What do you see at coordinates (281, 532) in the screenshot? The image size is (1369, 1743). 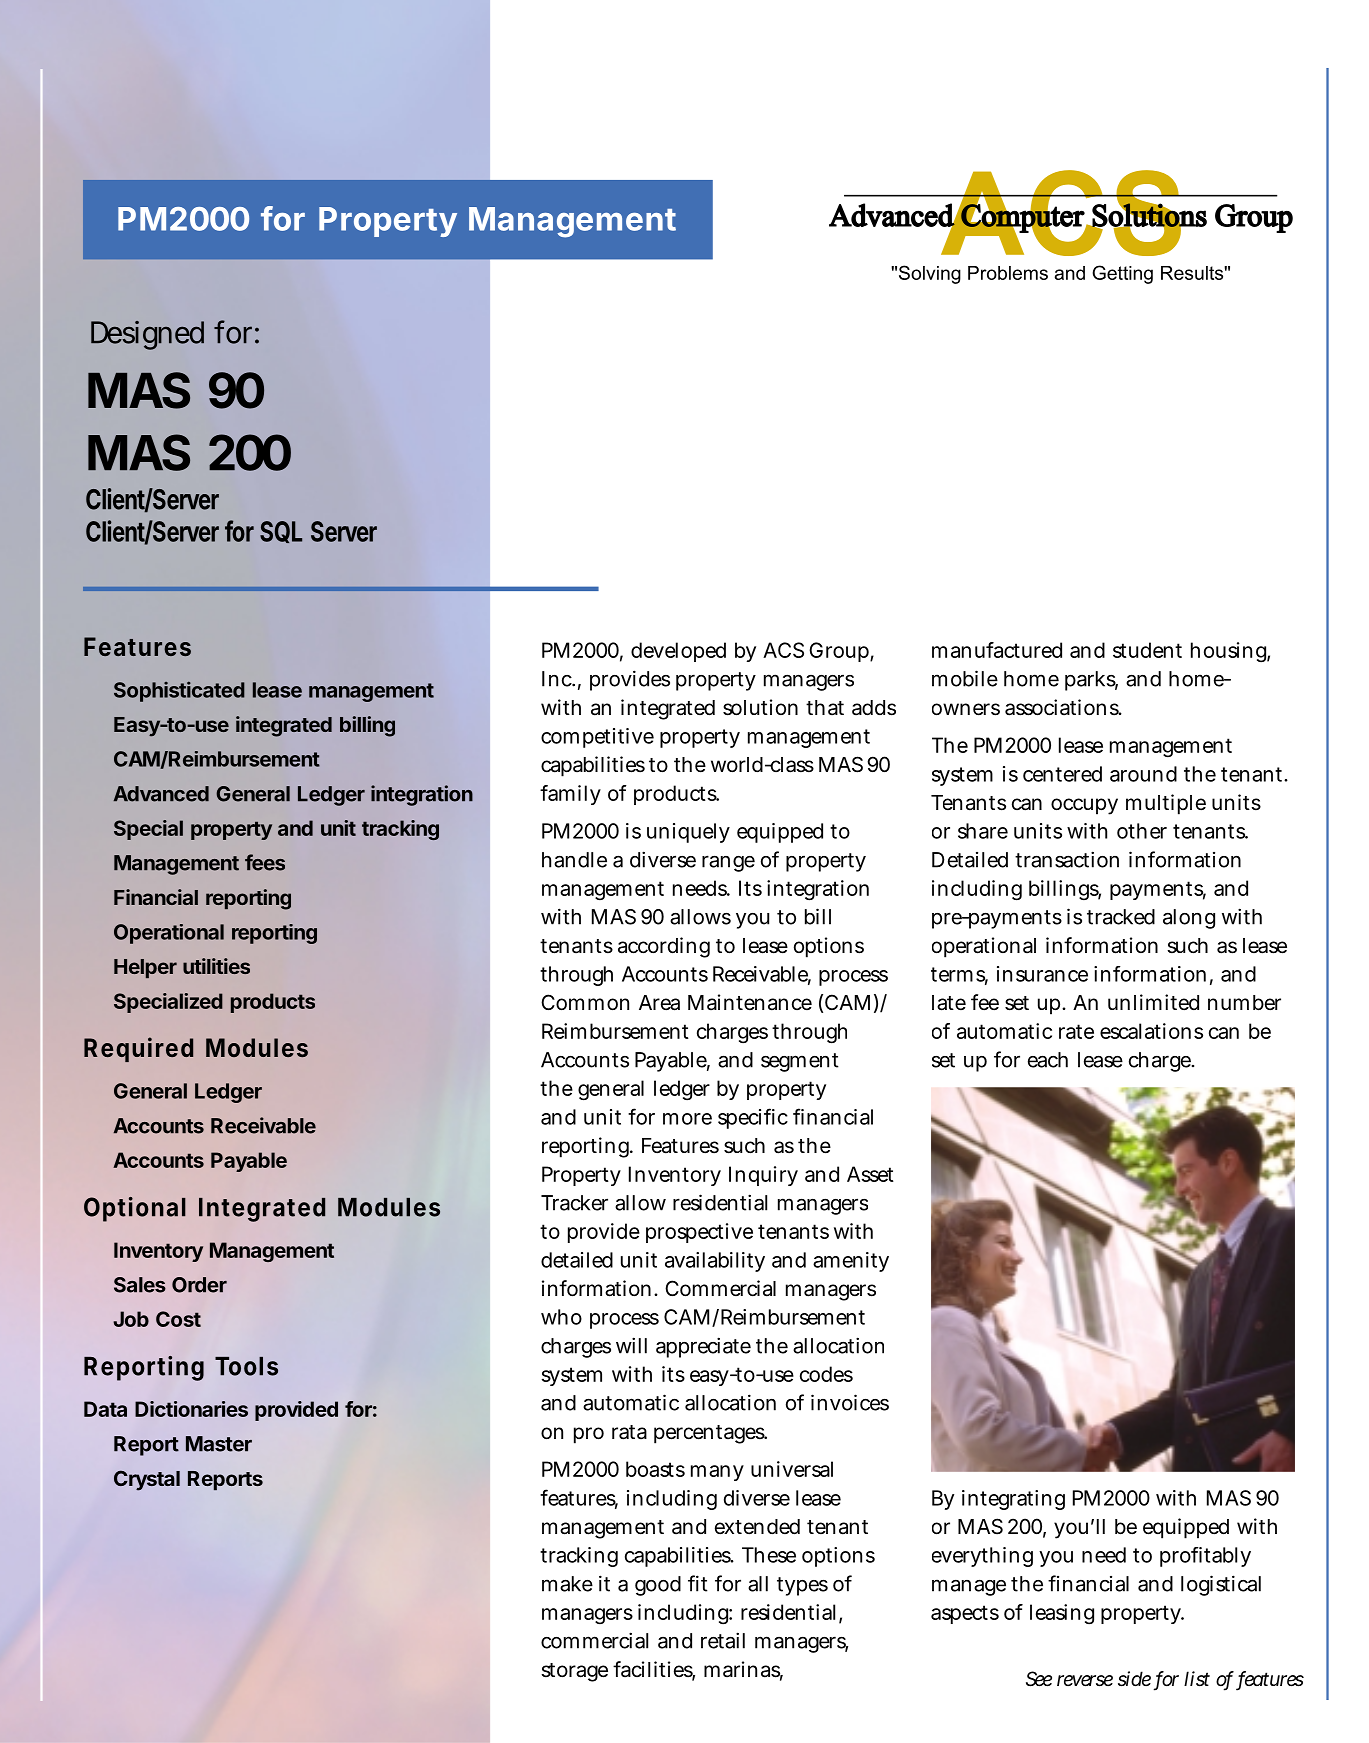 I see `SQL` at bounding box center [281, 532].
